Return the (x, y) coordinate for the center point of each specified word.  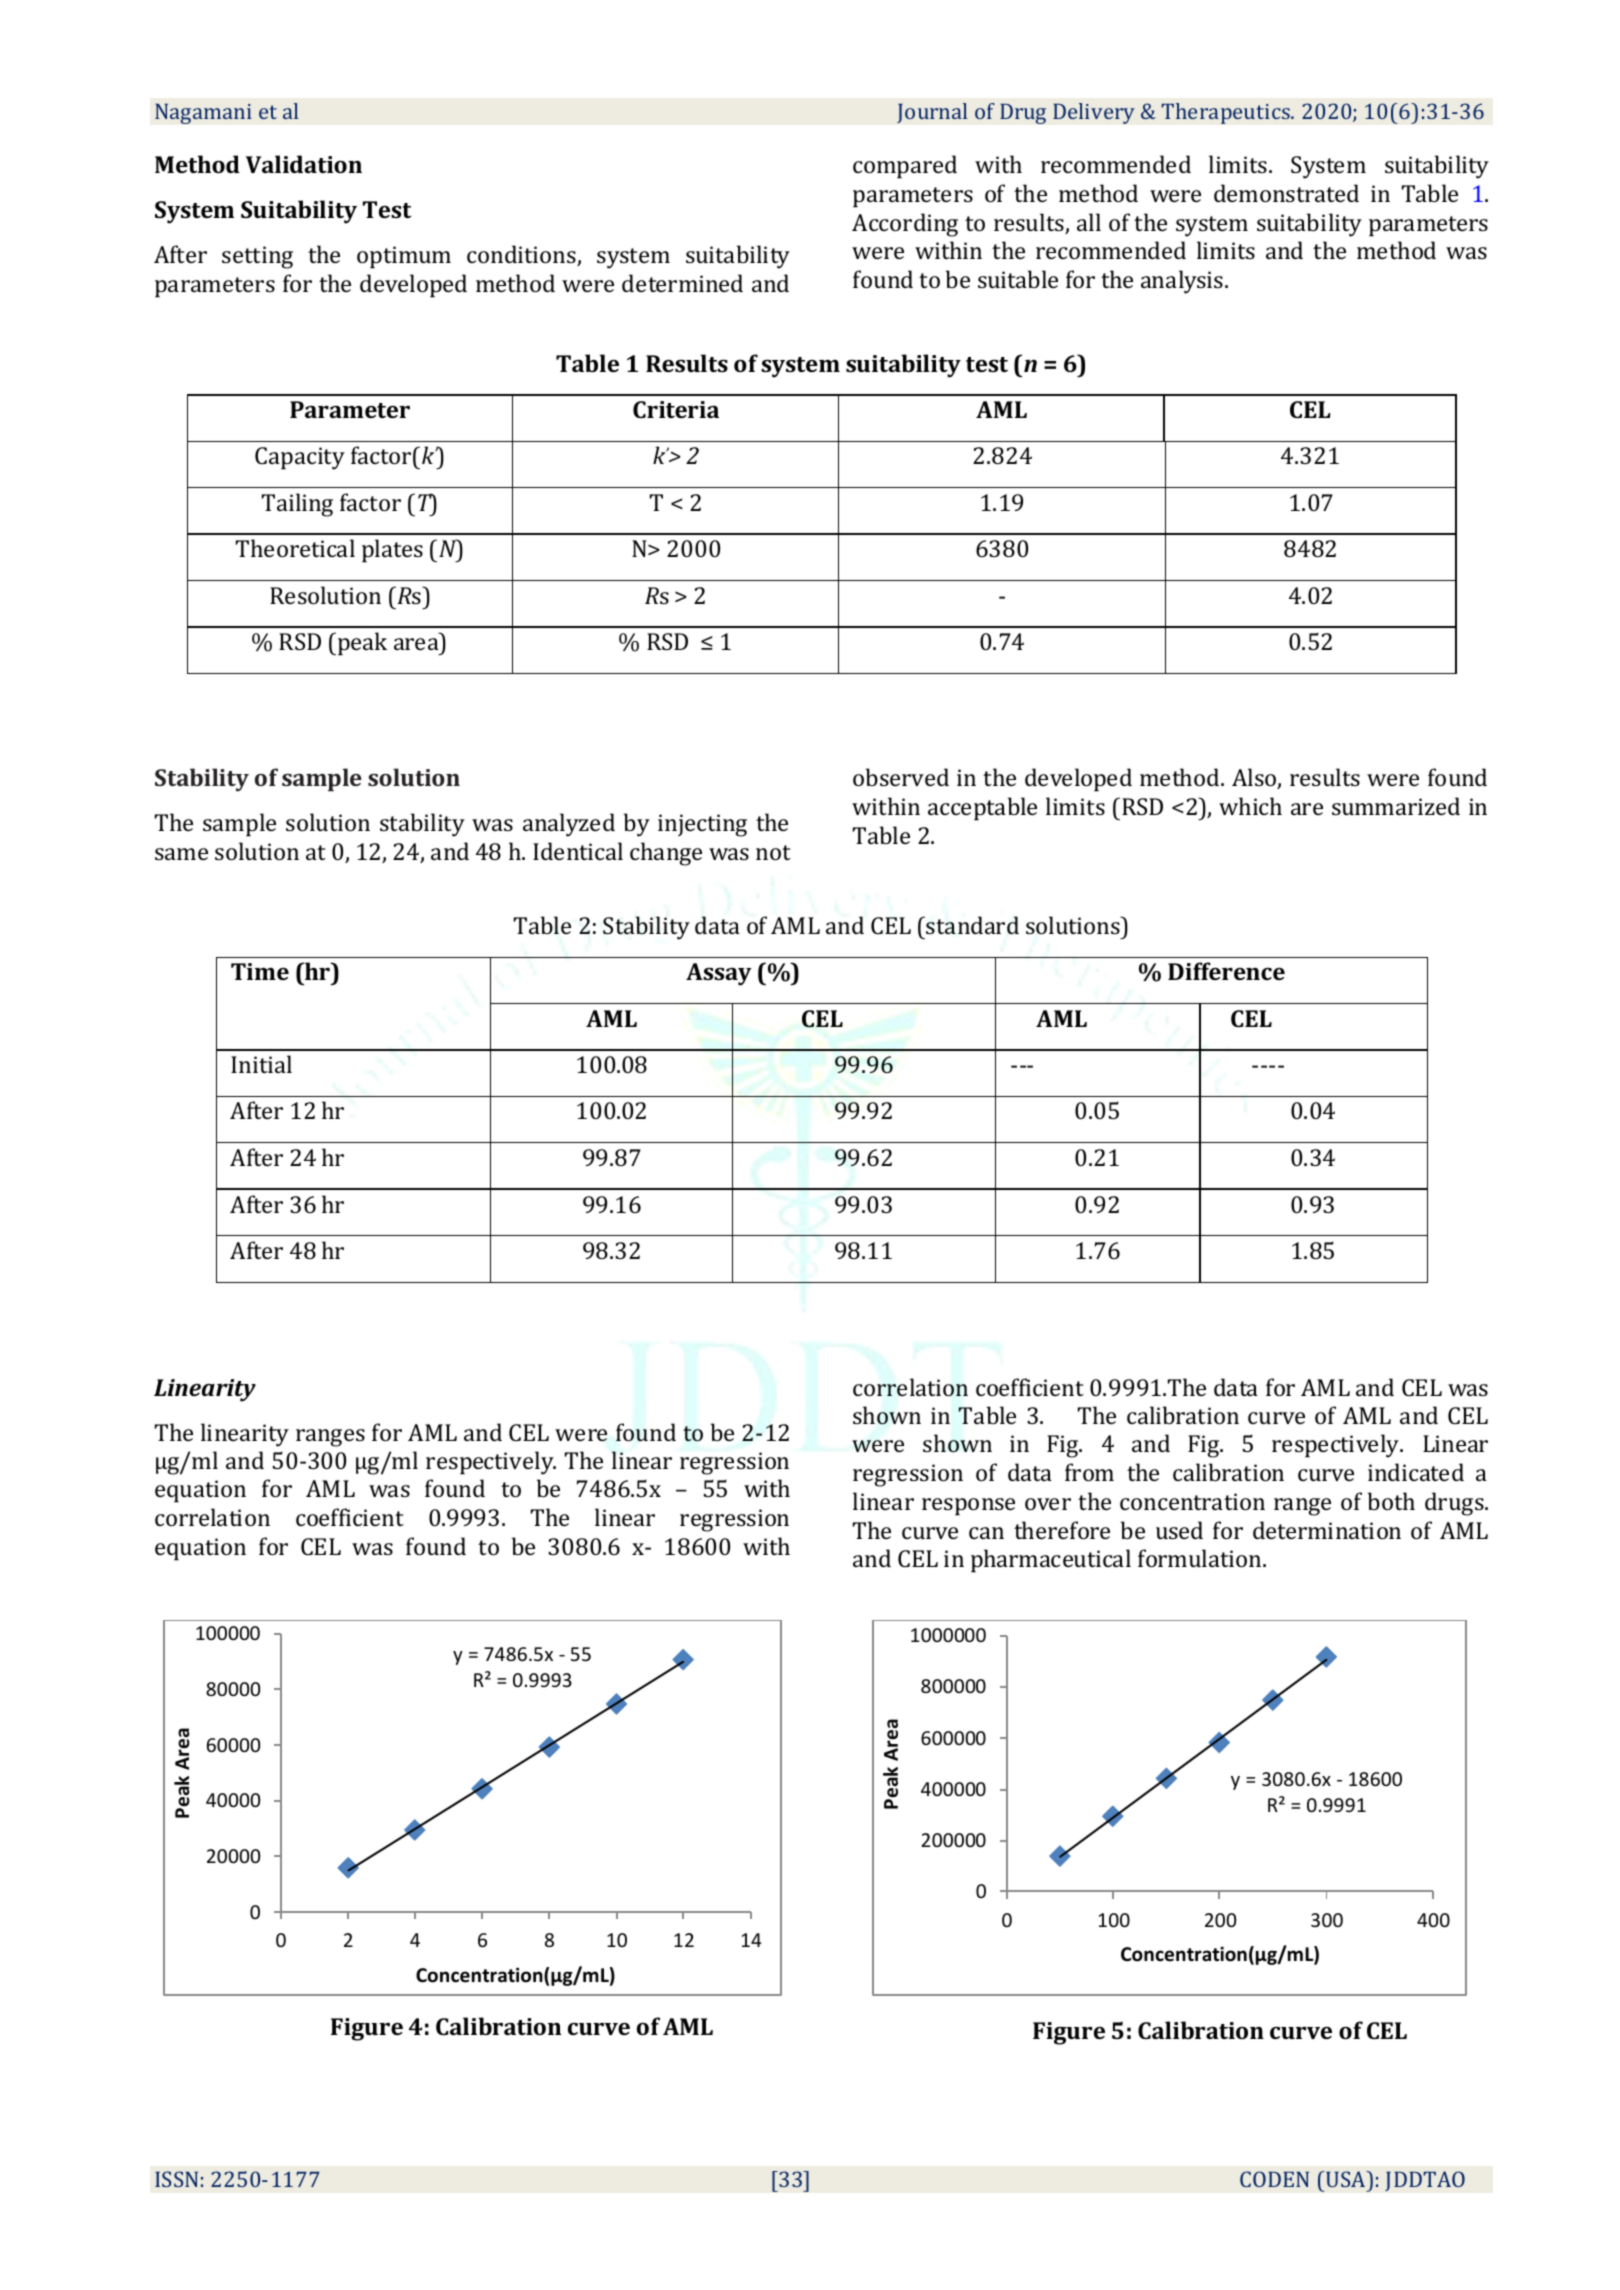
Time (260, 971)
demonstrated (1286, 193)
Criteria (676, 409)
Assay (719, 974)
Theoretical (295, 548)
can (986, 1533)
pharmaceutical (1051, 1561)
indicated (1416, 1472)
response (968, 1507)
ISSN (176, 2179)
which (1250, 806)
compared (905, 167)
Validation (304, 164)
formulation (1201, 1558)
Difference (1226, 971)
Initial (261, 1064)
